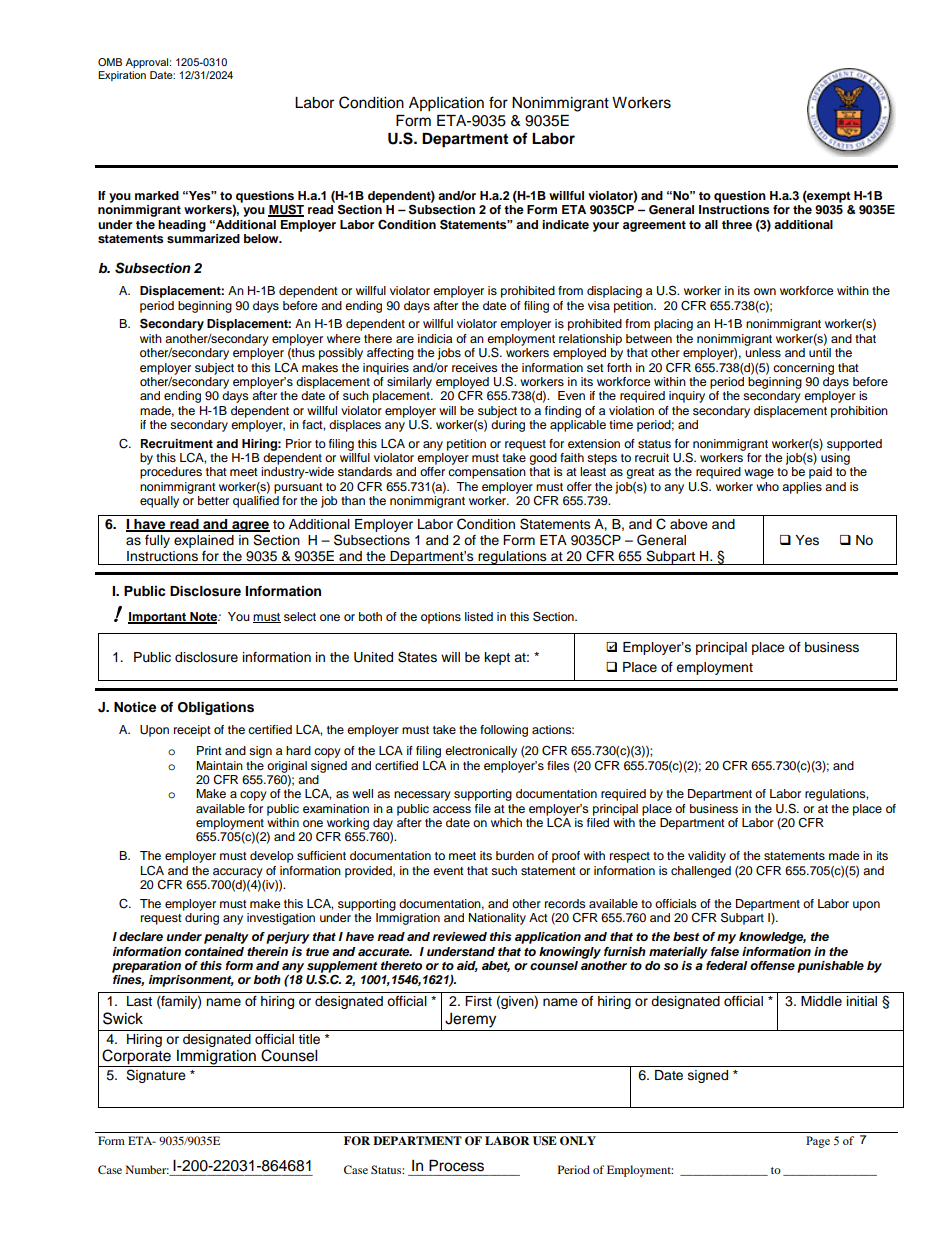 This screenshot has width=952, height=1233. What do you see at coordinates (456, 1166) in the screenshot?
I see `Process` at bounding box center [456, 1166].
